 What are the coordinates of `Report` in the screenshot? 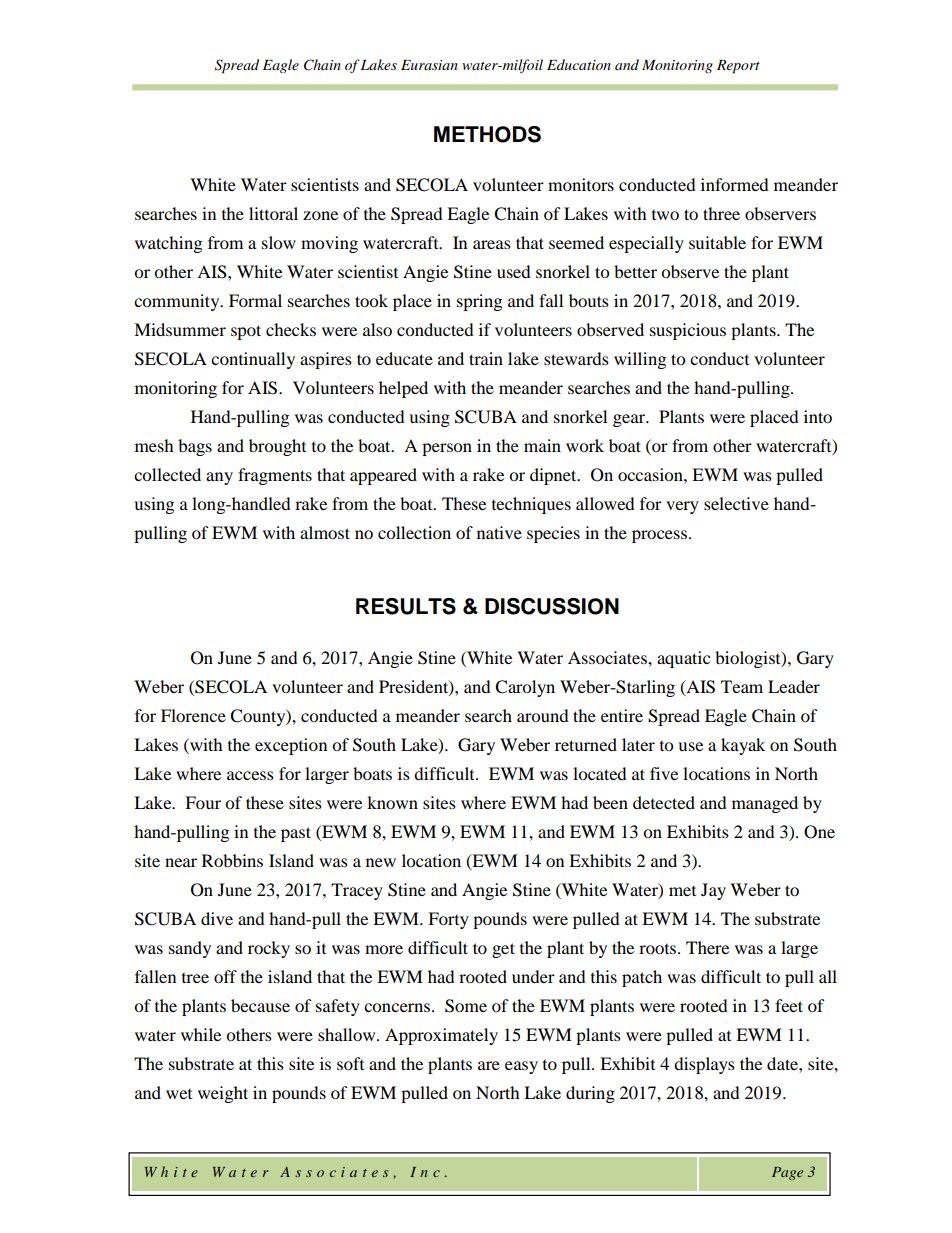 It's located at (738, 67).
